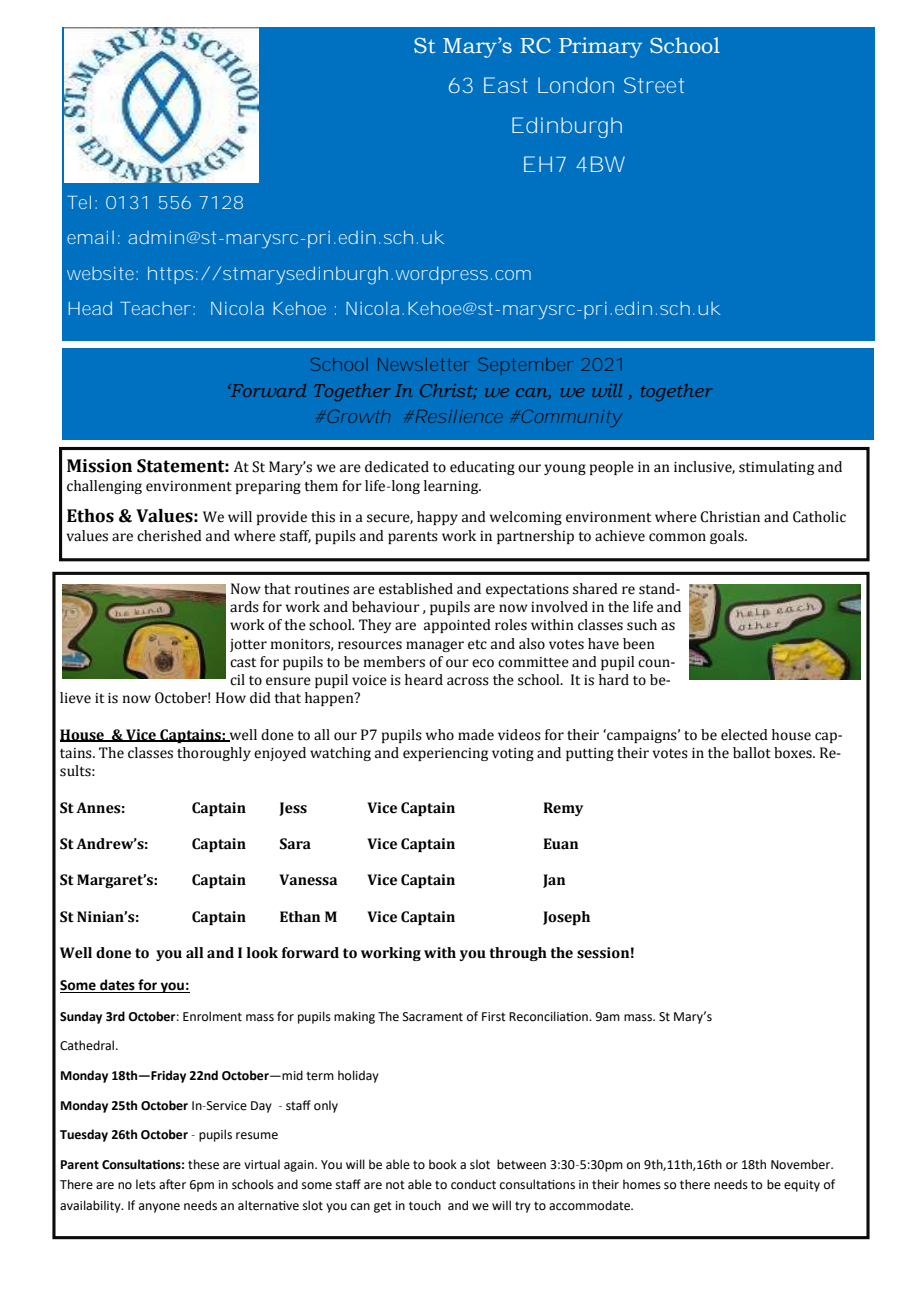  Describe the element at coordinates (79, 202) in the page. I see `Tel` at that location.
